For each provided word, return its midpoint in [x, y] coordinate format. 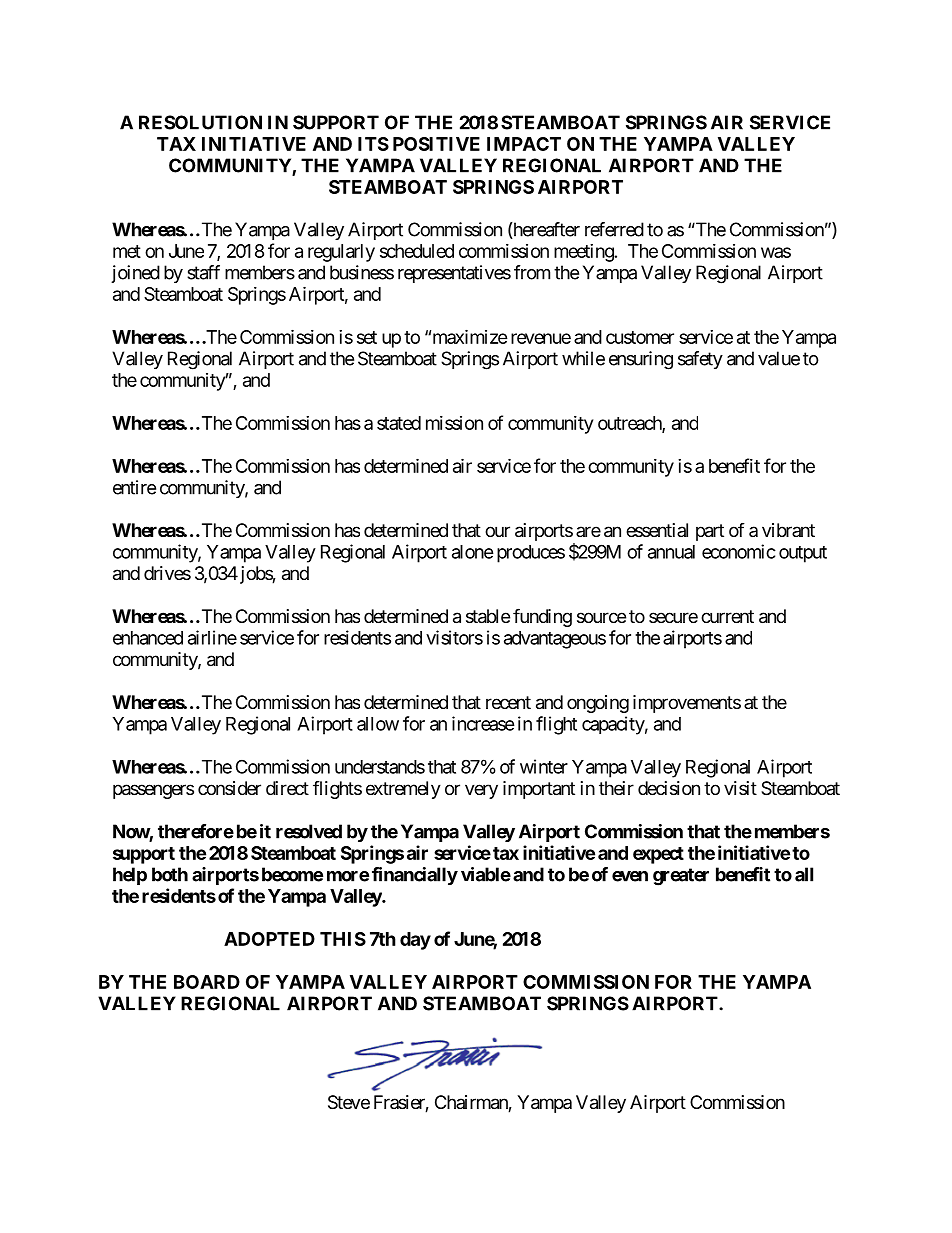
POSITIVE [436, 144]
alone [473, 552]
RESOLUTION [200, 122]
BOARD [207, 982]
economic [739, 551]
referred [614, 229]
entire [134, 487]
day [415, 941]
